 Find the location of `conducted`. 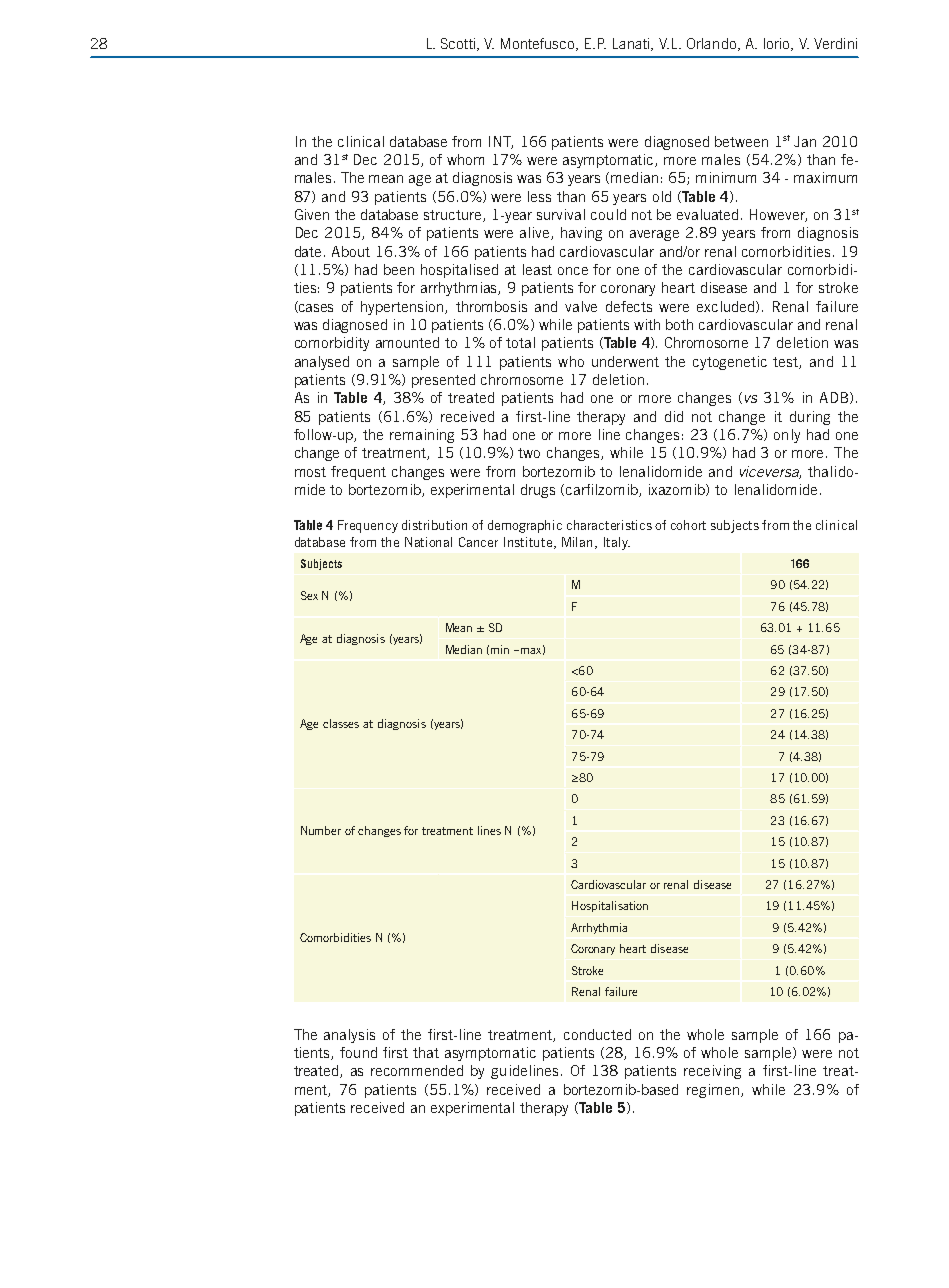

conducted is located at coordinates (597, 1034).
